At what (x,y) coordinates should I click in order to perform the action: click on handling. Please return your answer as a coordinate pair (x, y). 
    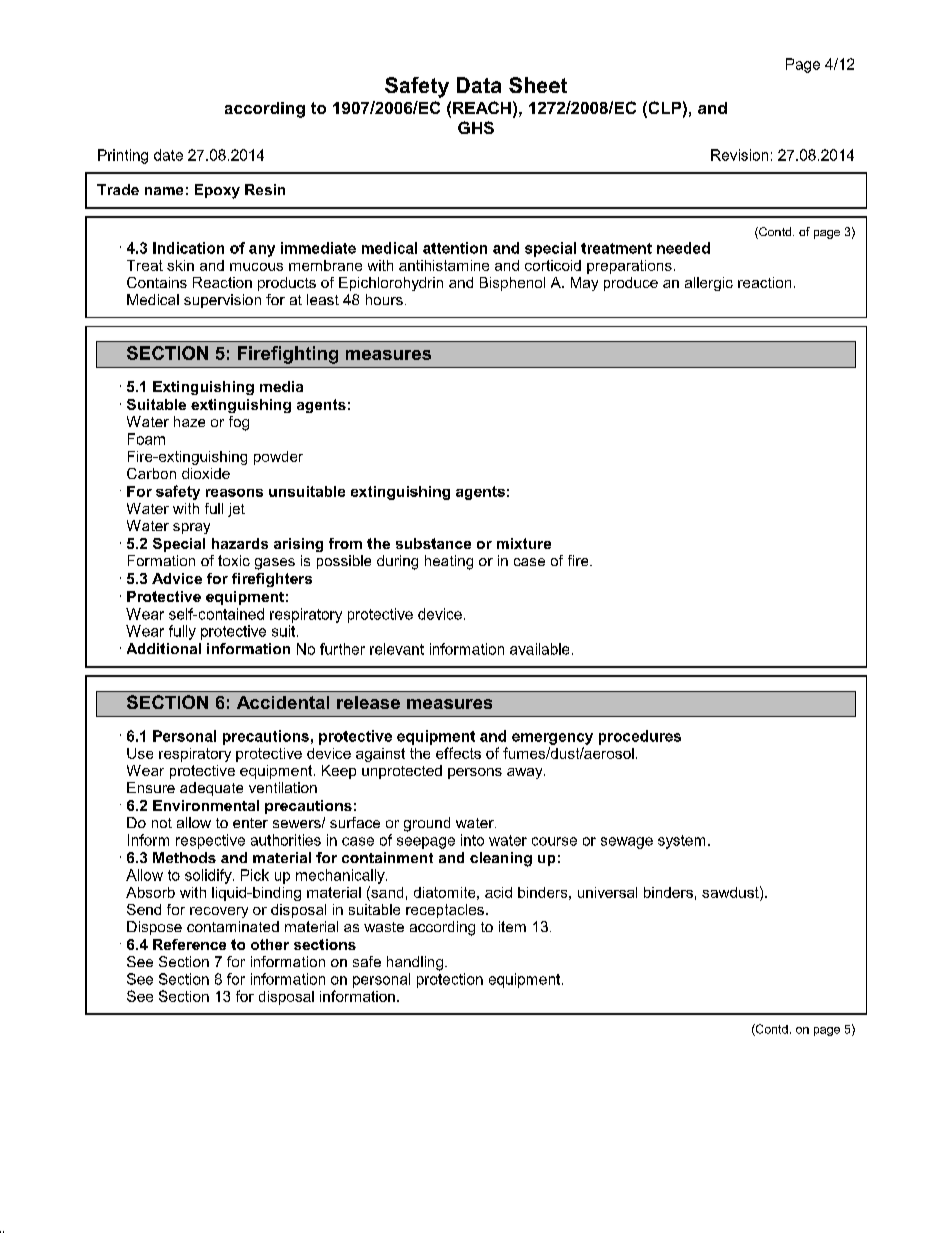
    Looking at the image, I should click on (415, 963).
